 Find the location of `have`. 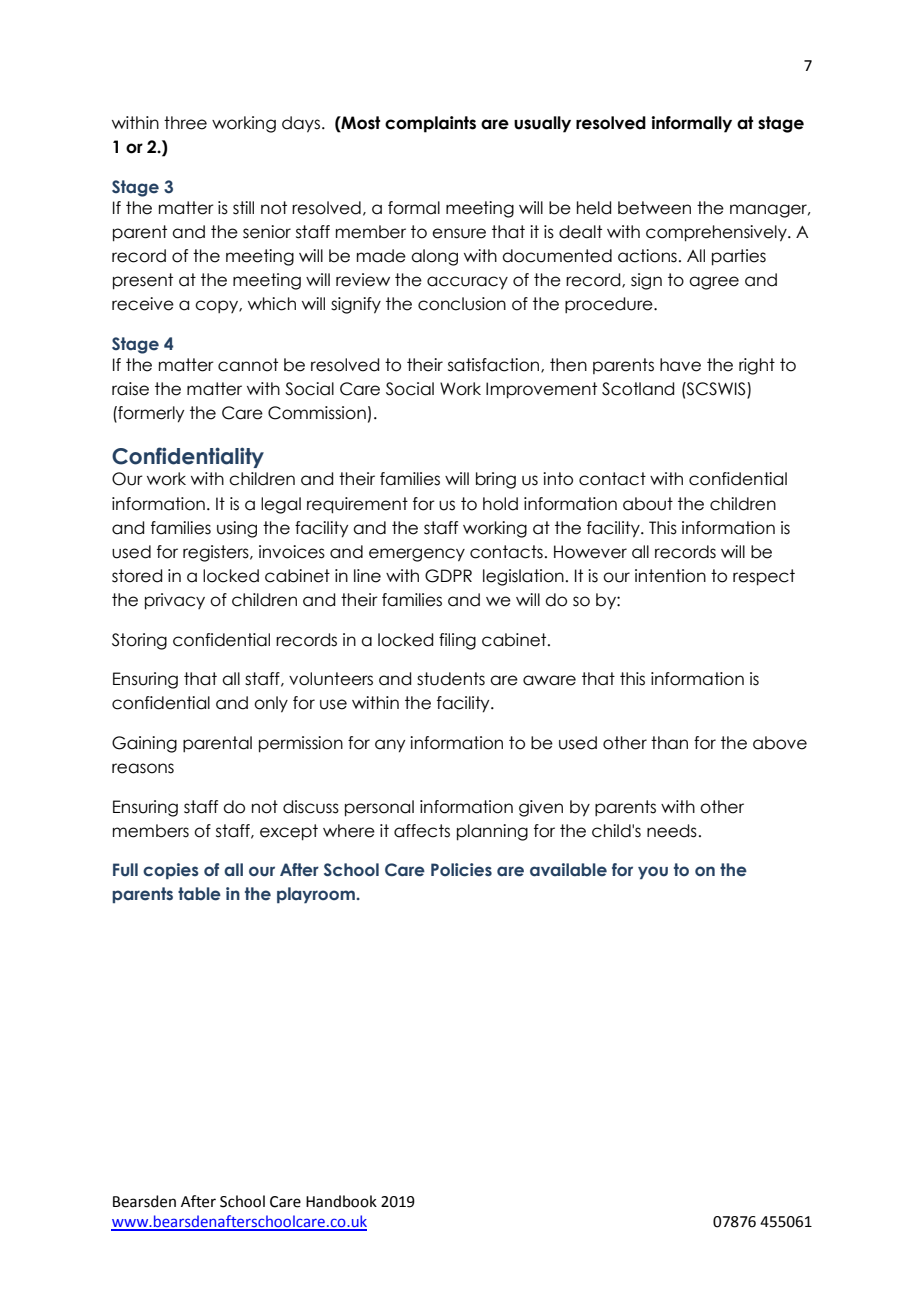

have is located at coordinates (680, 365).
